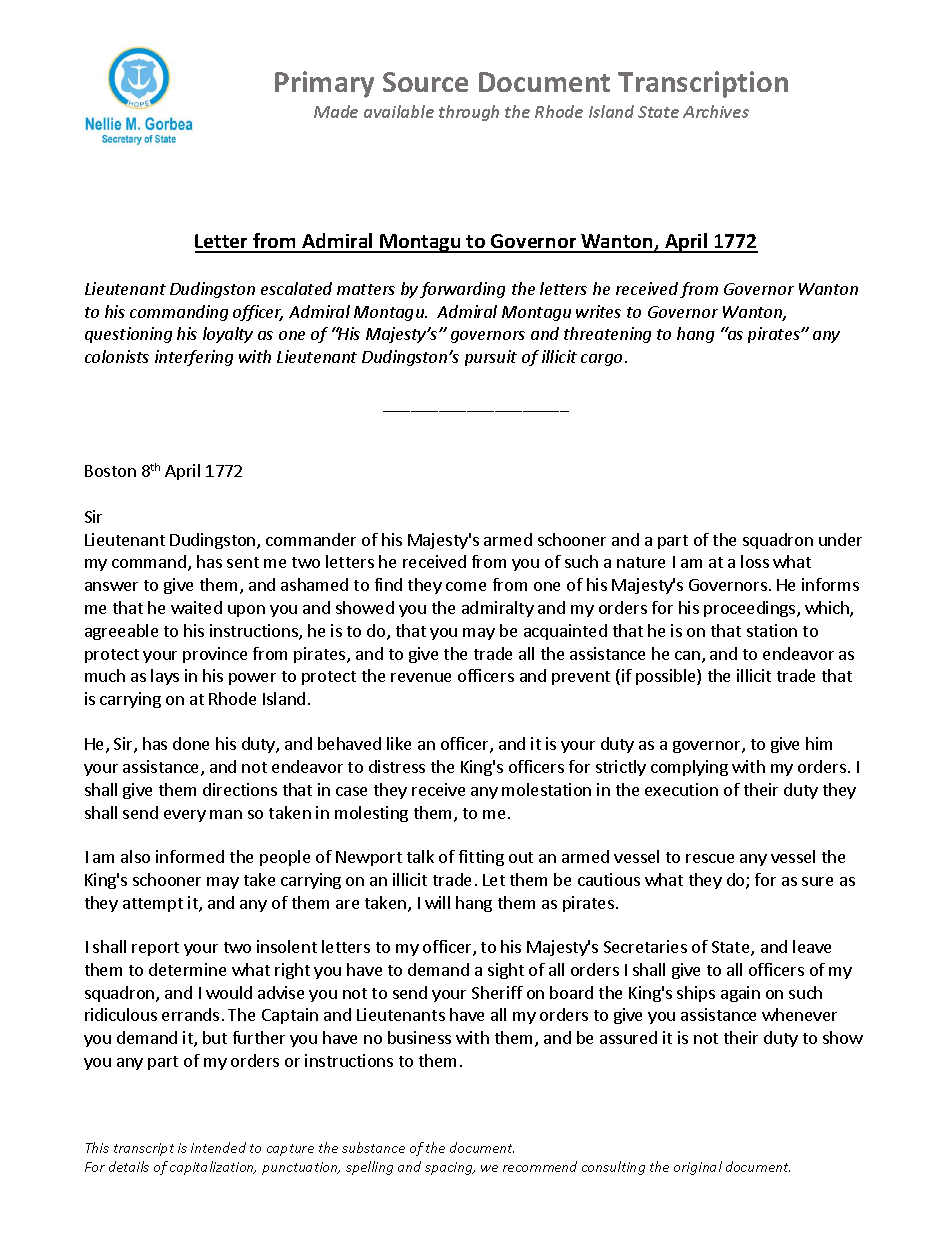  Describe the element at coordinates (155, 949) in the screenshot. I see `report` at that location.
